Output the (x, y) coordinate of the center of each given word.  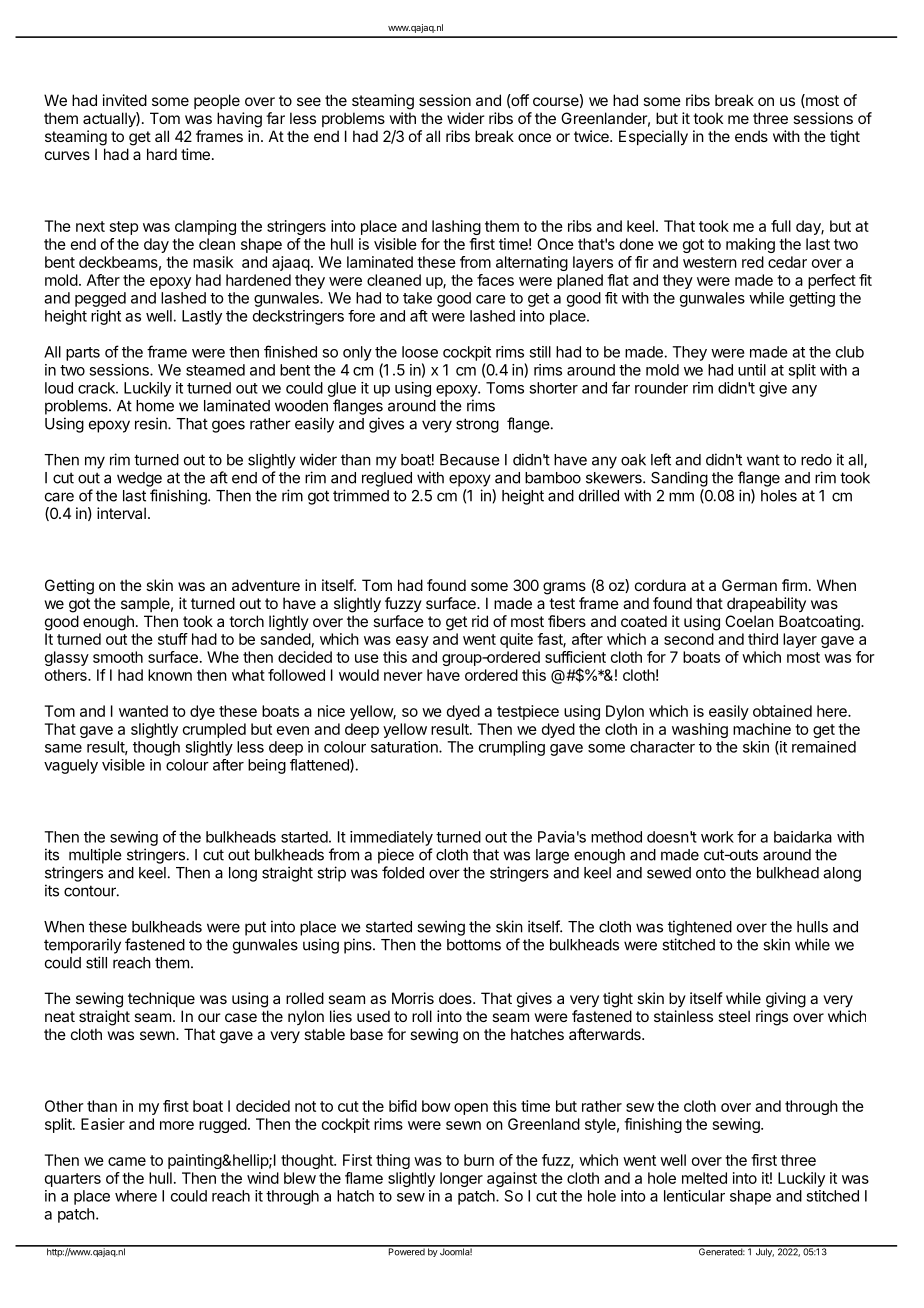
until (752, 370)
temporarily (82, 946)
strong (477, 425)
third (763, 639)
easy (412, 642)
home (155, 406)
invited (125, 100)
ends (751, 136)
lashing (456, 227)
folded (403, 872)
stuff (173, 639)
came (127, 1161)
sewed (669, 873)
